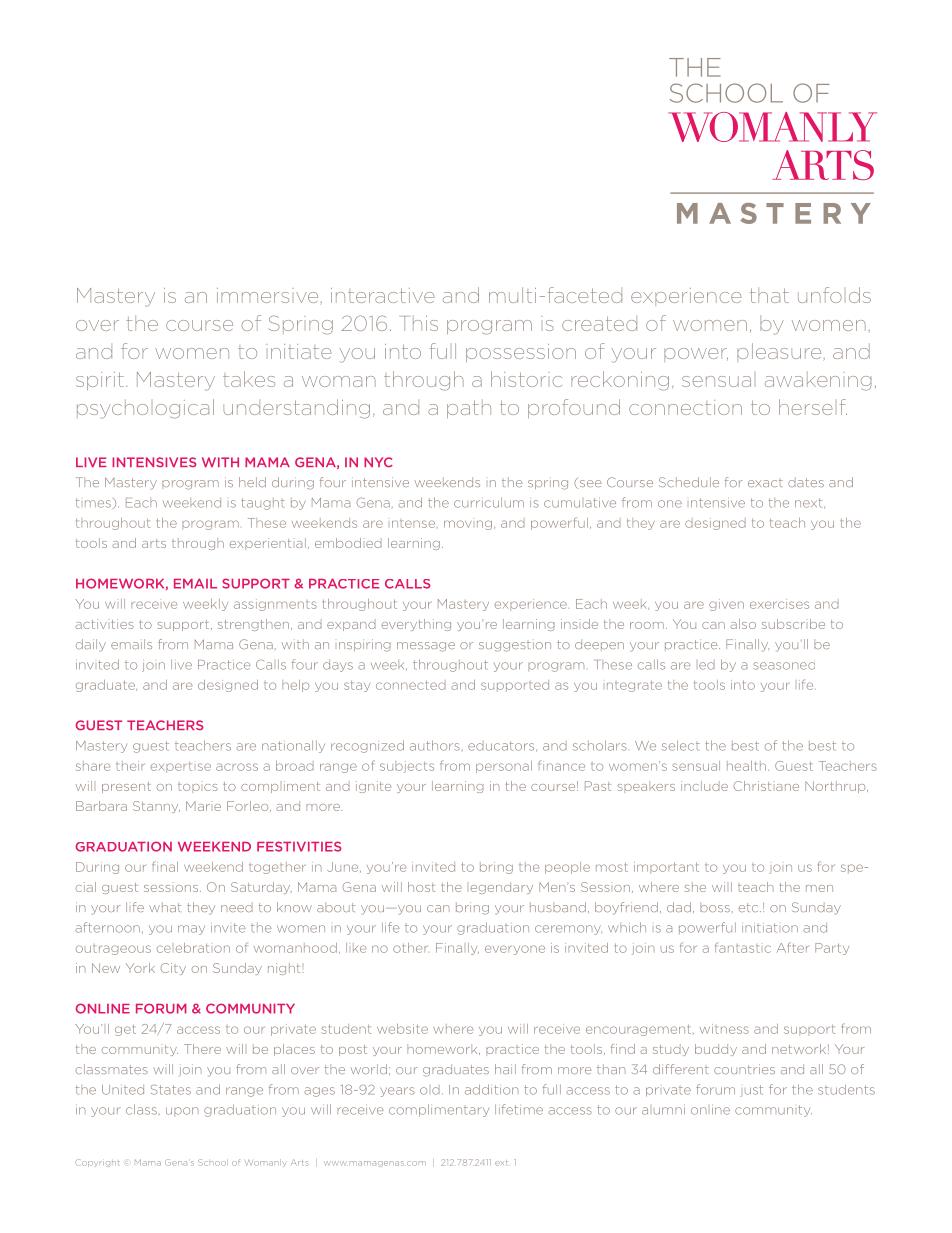  What do you see at coordinates (253, 625) in the screenshot?
I see `strengthen` at bounding box center [253, 625].
